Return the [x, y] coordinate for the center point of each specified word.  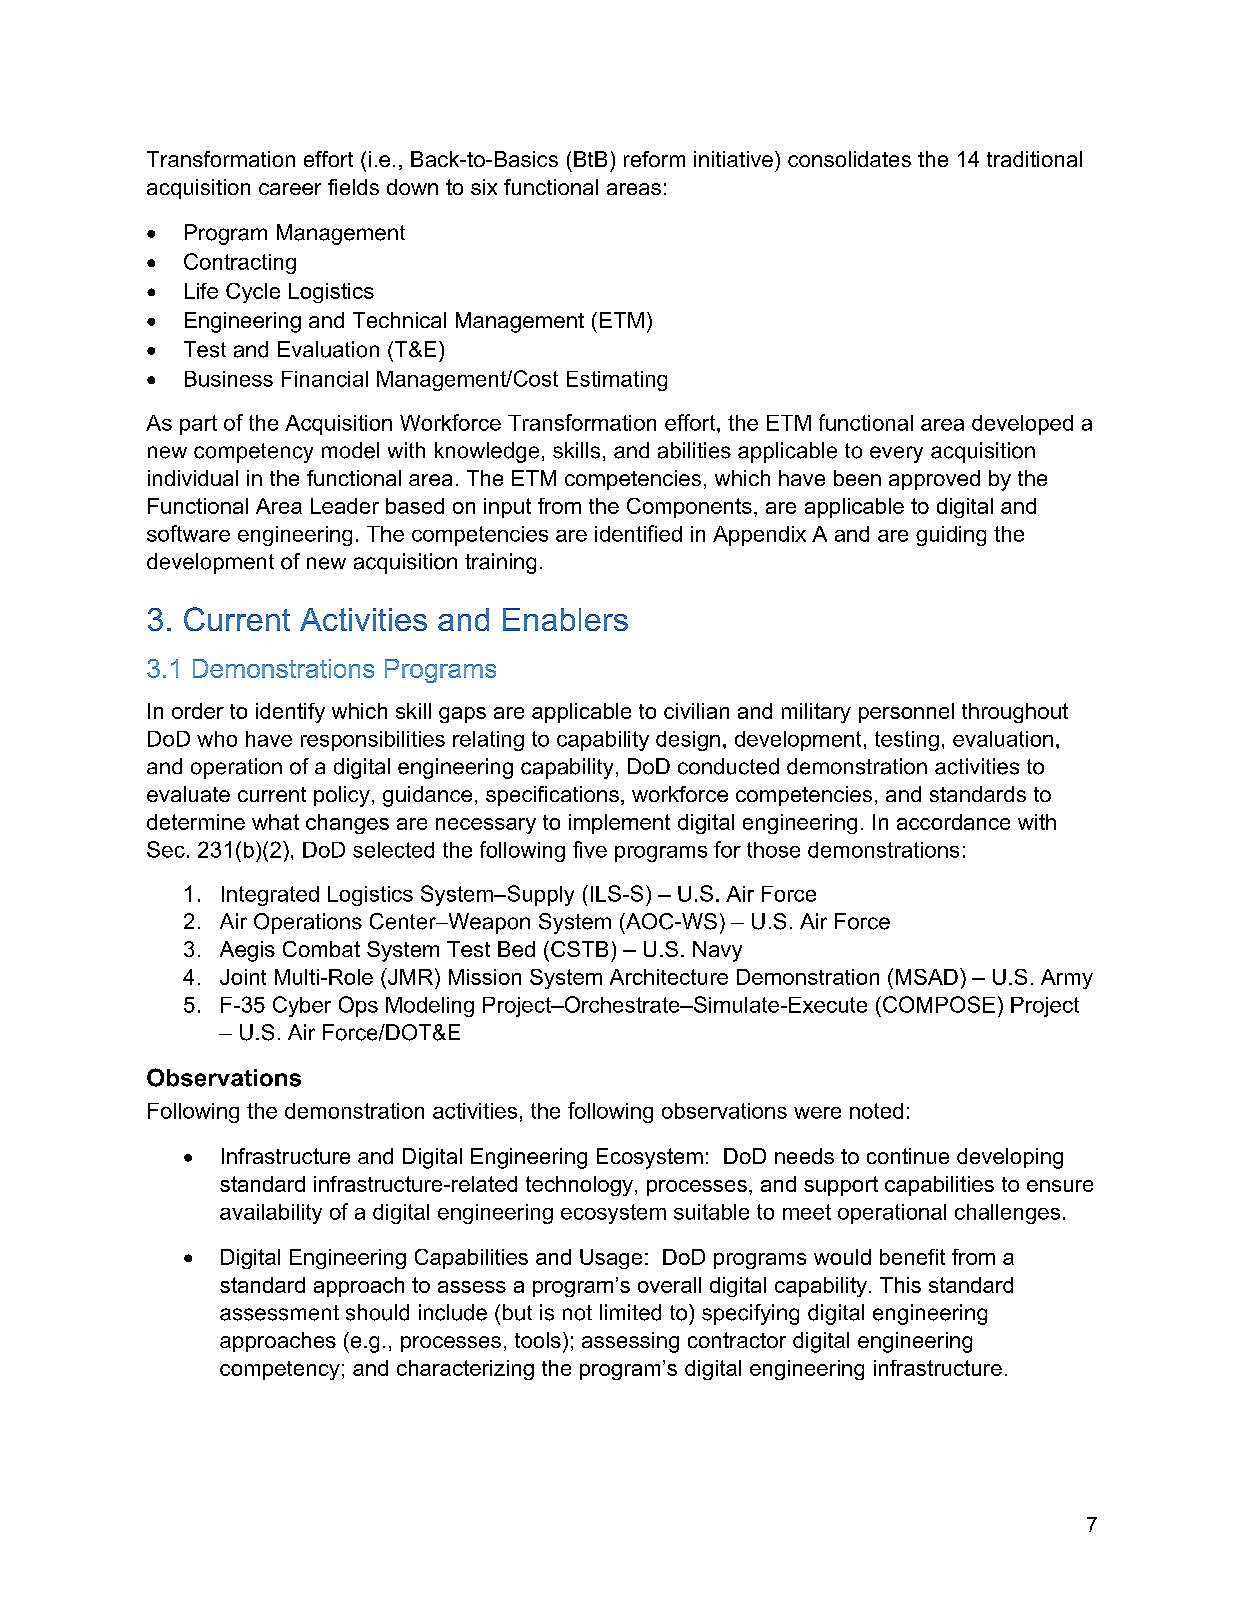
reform [654, 159]
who [217, 739]
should [377, 1312]
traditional [1034, 159]
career [290, 189]
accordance [953, 822]
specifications [552, 796]
